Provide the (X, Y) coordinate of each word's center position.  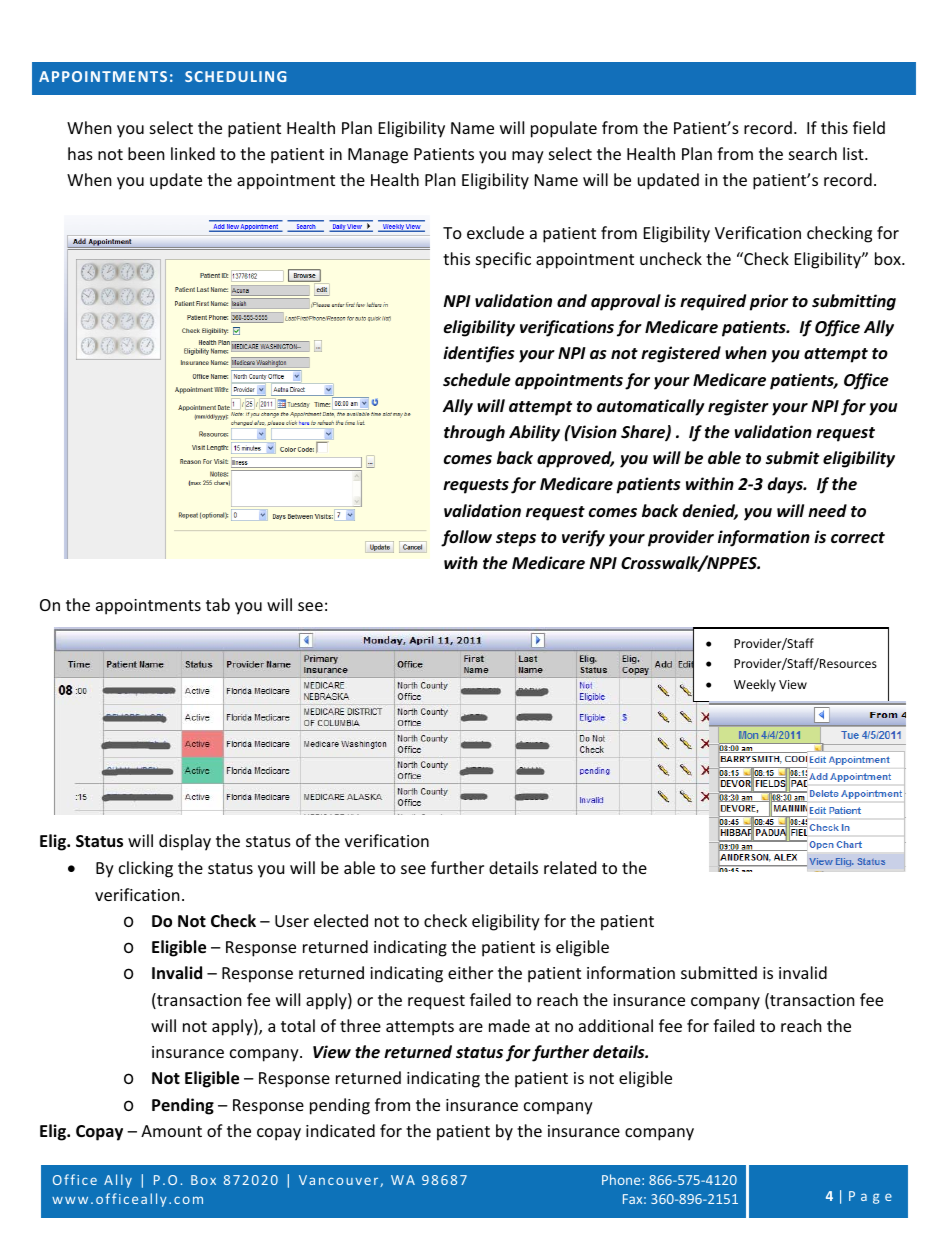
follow (466, 538)
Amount (171, 1131)
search (813, 153)
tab (218, 604)
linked (193, 153)
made (509, 1025)
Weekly (755, 685)
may (528, 157)
